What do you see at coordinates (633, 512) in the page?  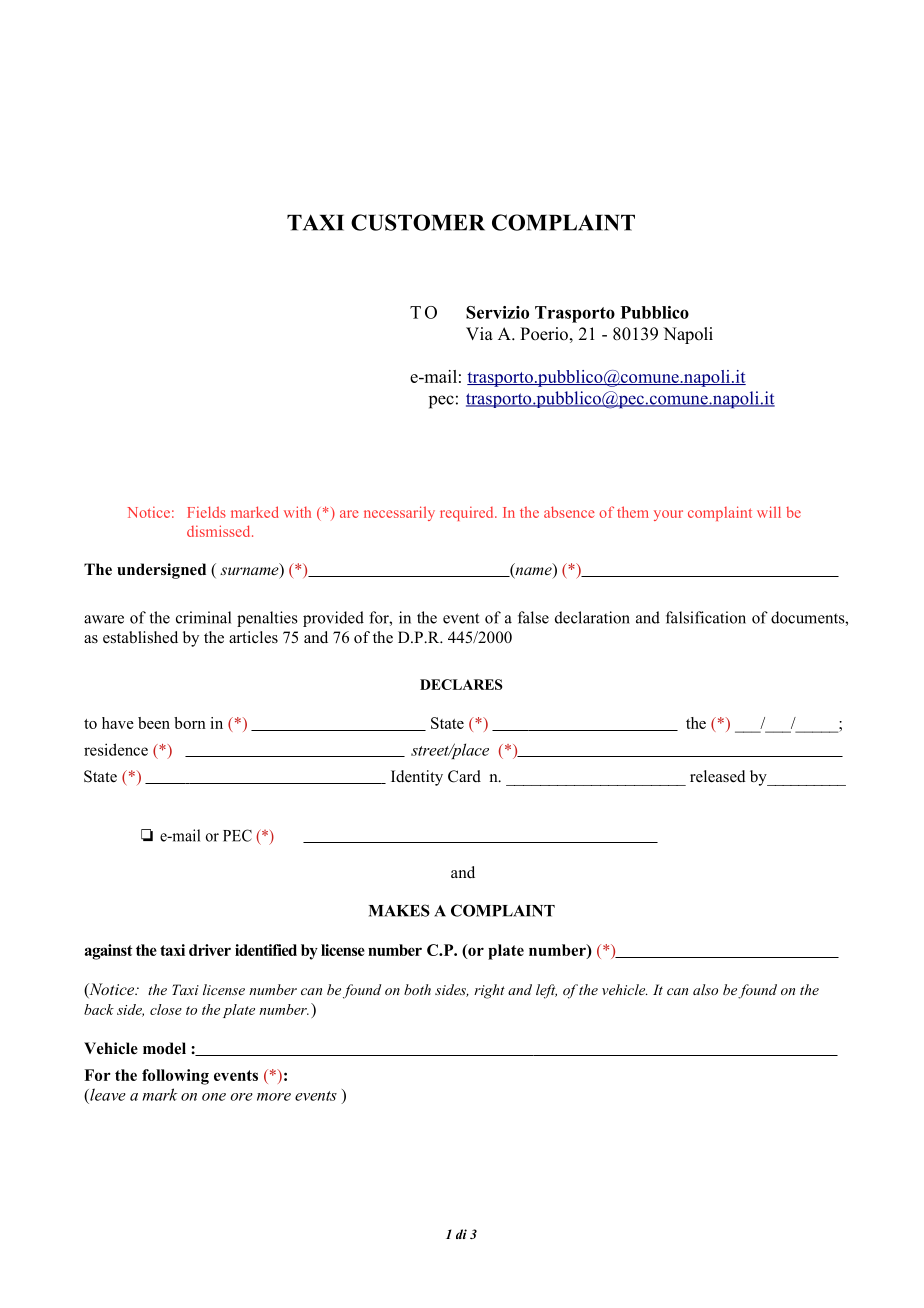 I see `them` at bounding box center [633, 512].
